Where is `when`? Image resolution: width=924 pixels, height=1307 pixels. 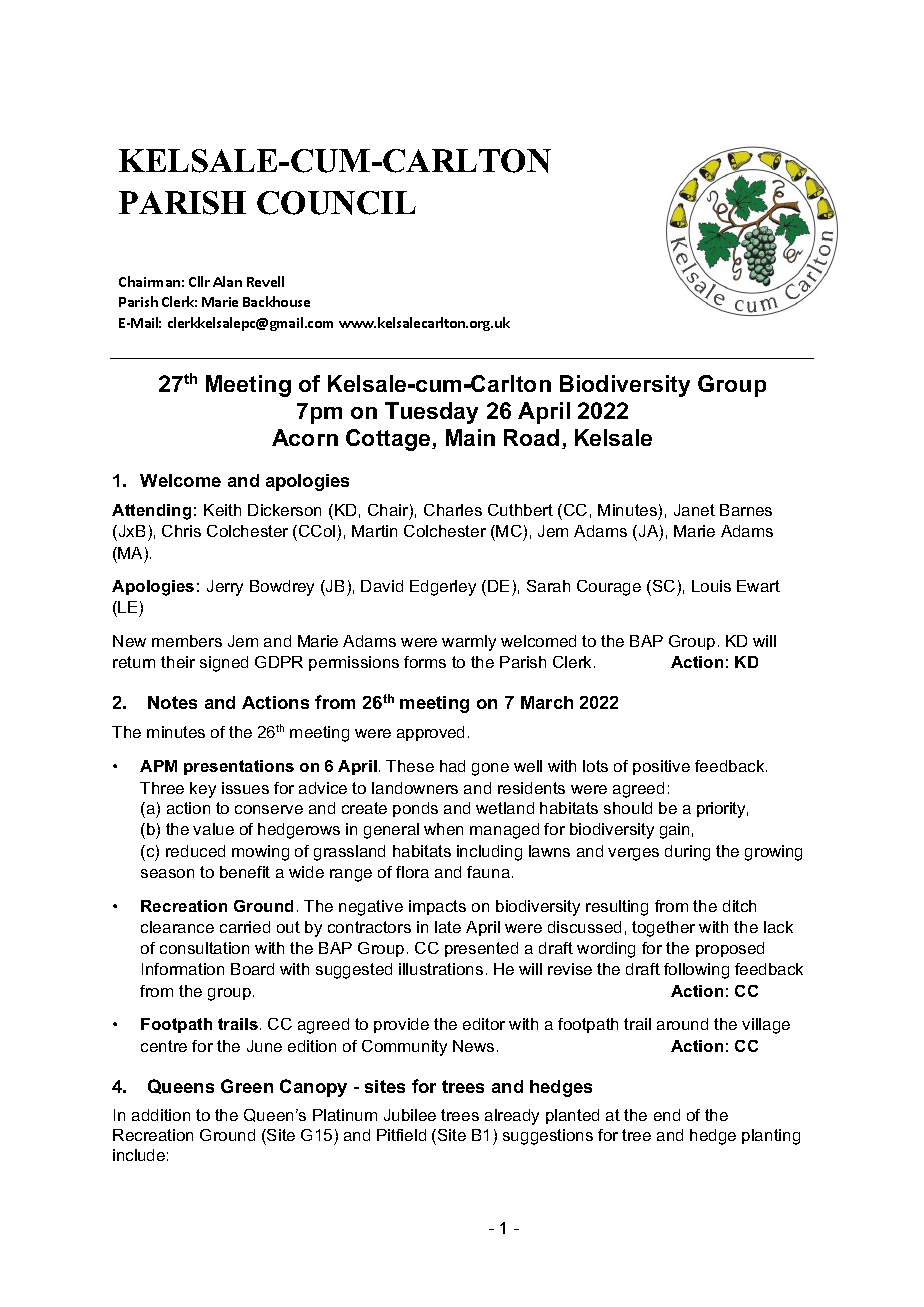
when is located at coordinates (443, 829).
